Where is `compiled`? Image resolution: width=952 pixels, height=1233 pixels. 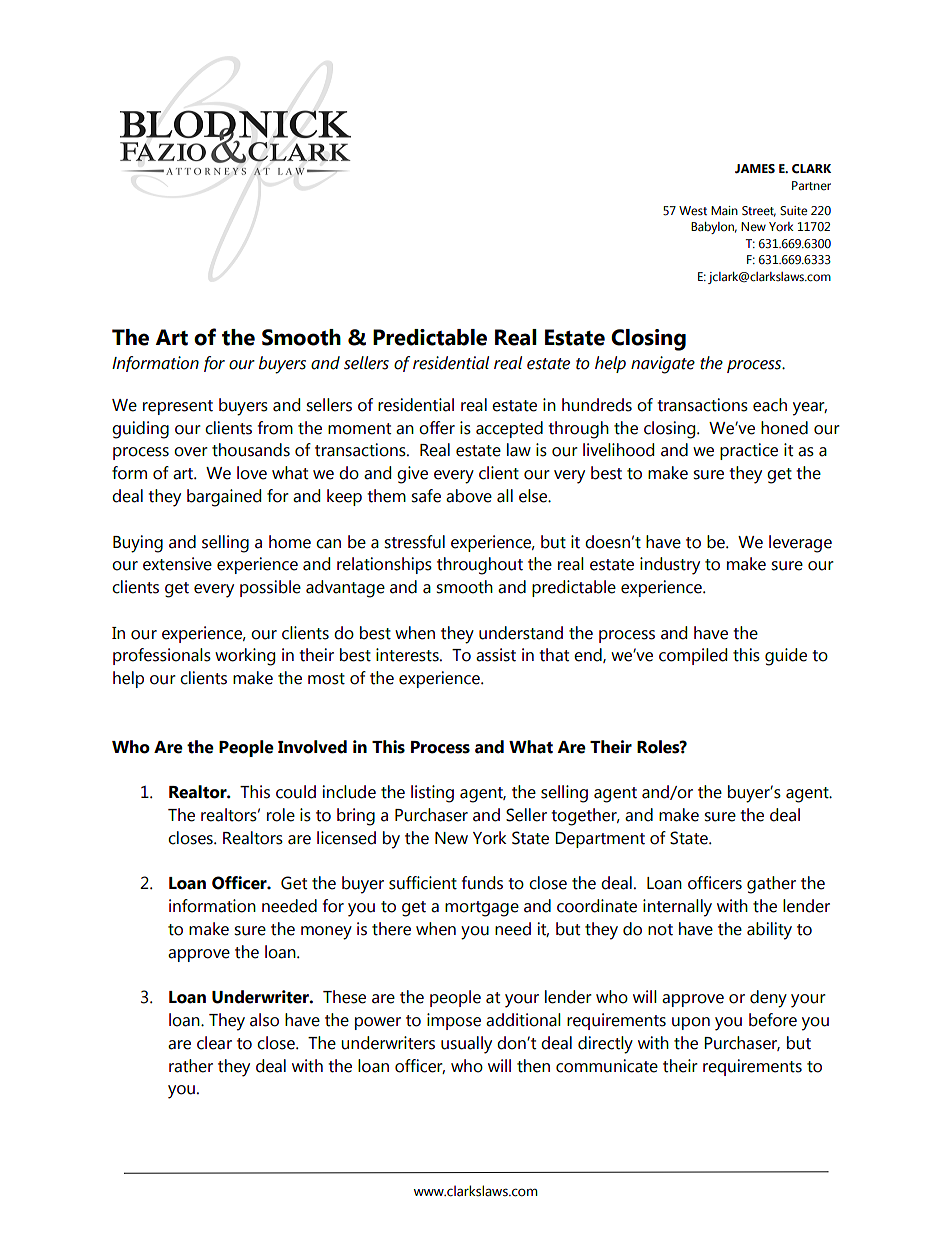
compiled is located at coordinates (693, 656).
